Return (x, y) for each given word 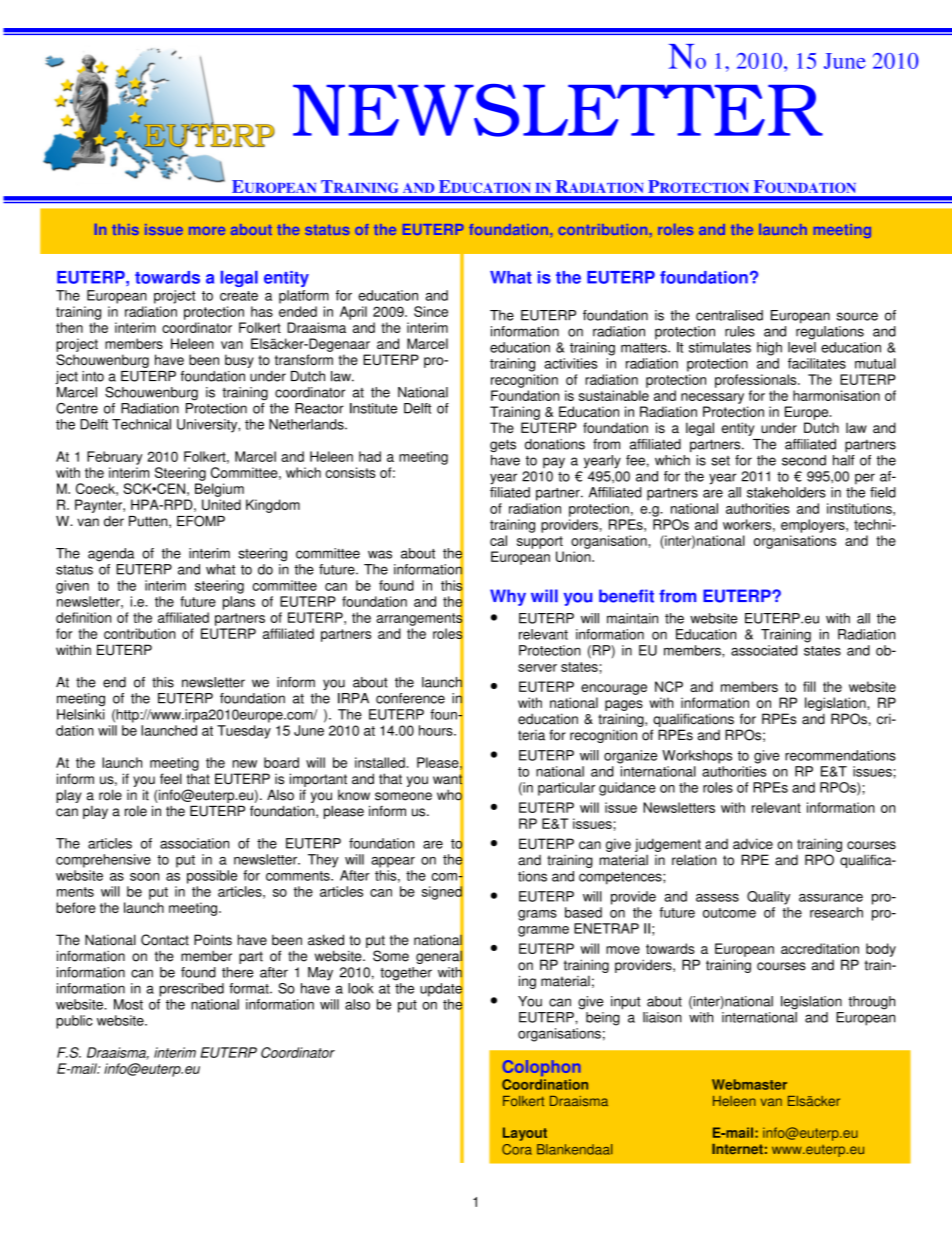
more (207, 231)
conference (410, 698)
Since (431, 311)
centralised (729, 315)
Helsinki (81, 714)
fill (809, 686)
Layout (525, 1134)
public (74, 1022)
